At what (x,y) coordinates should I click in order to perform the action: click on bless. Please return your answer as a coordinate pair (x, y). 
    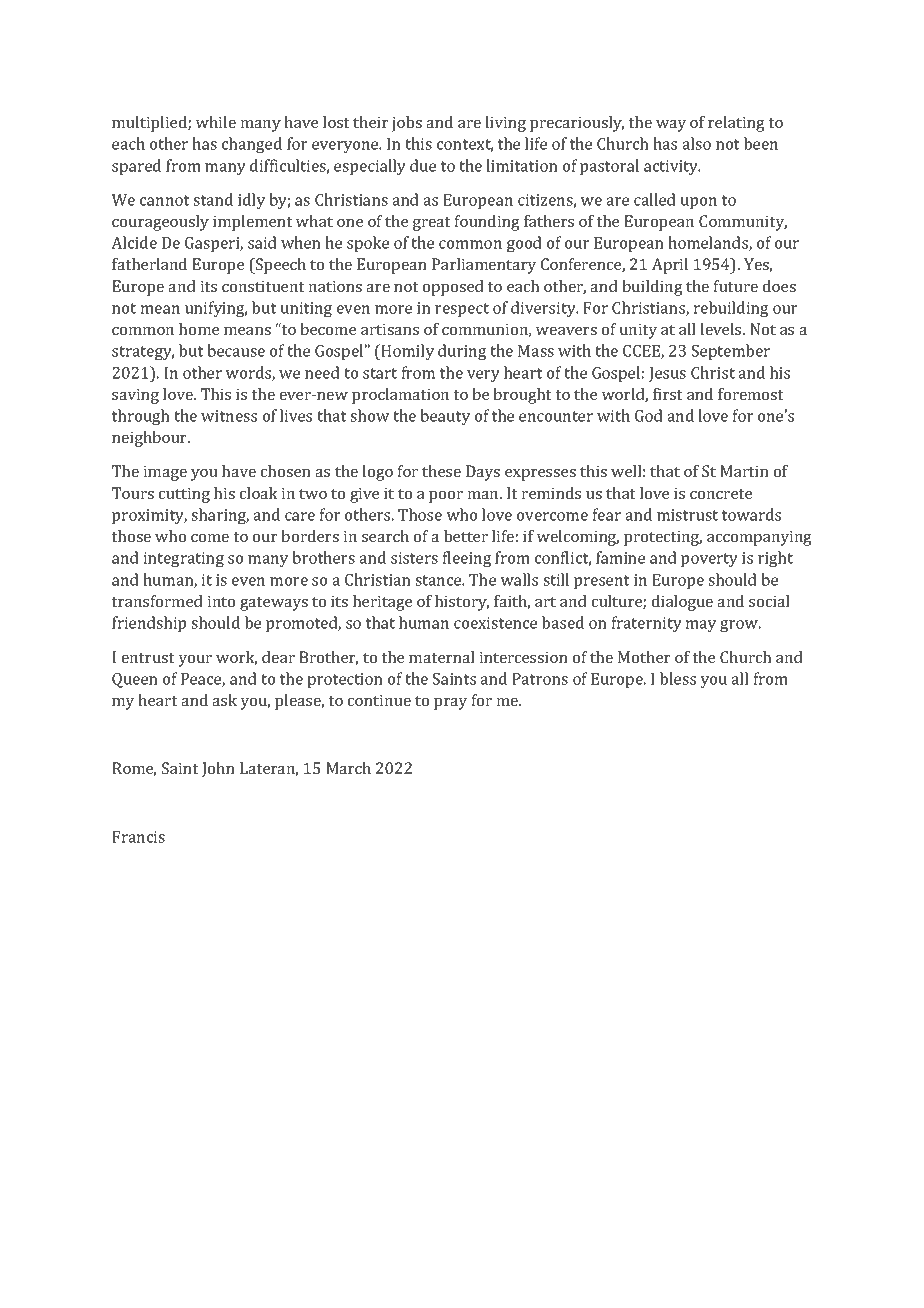
    Looking at the image, I should click on (678, 678).
